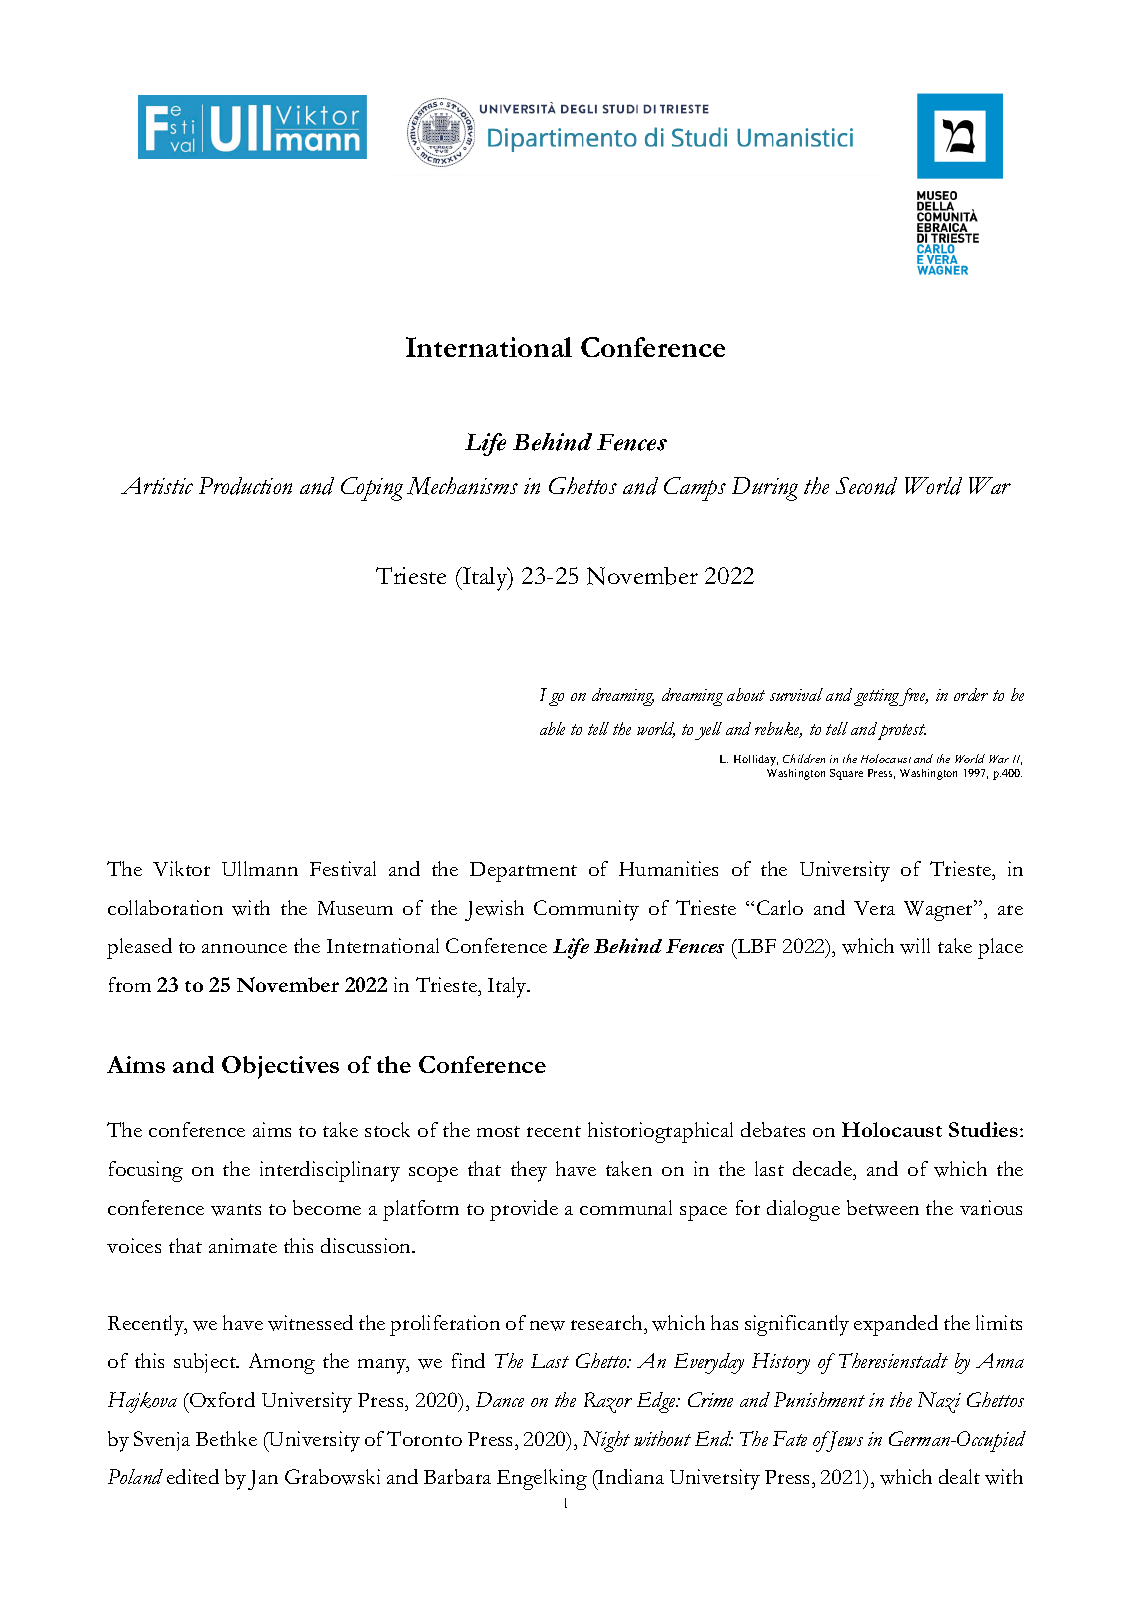 Image resolution: width=1132 pixels, height=1602 pixels. Describe the element at coordinates (263, 1480) in the screenshot. I see `Jan` at that location.
